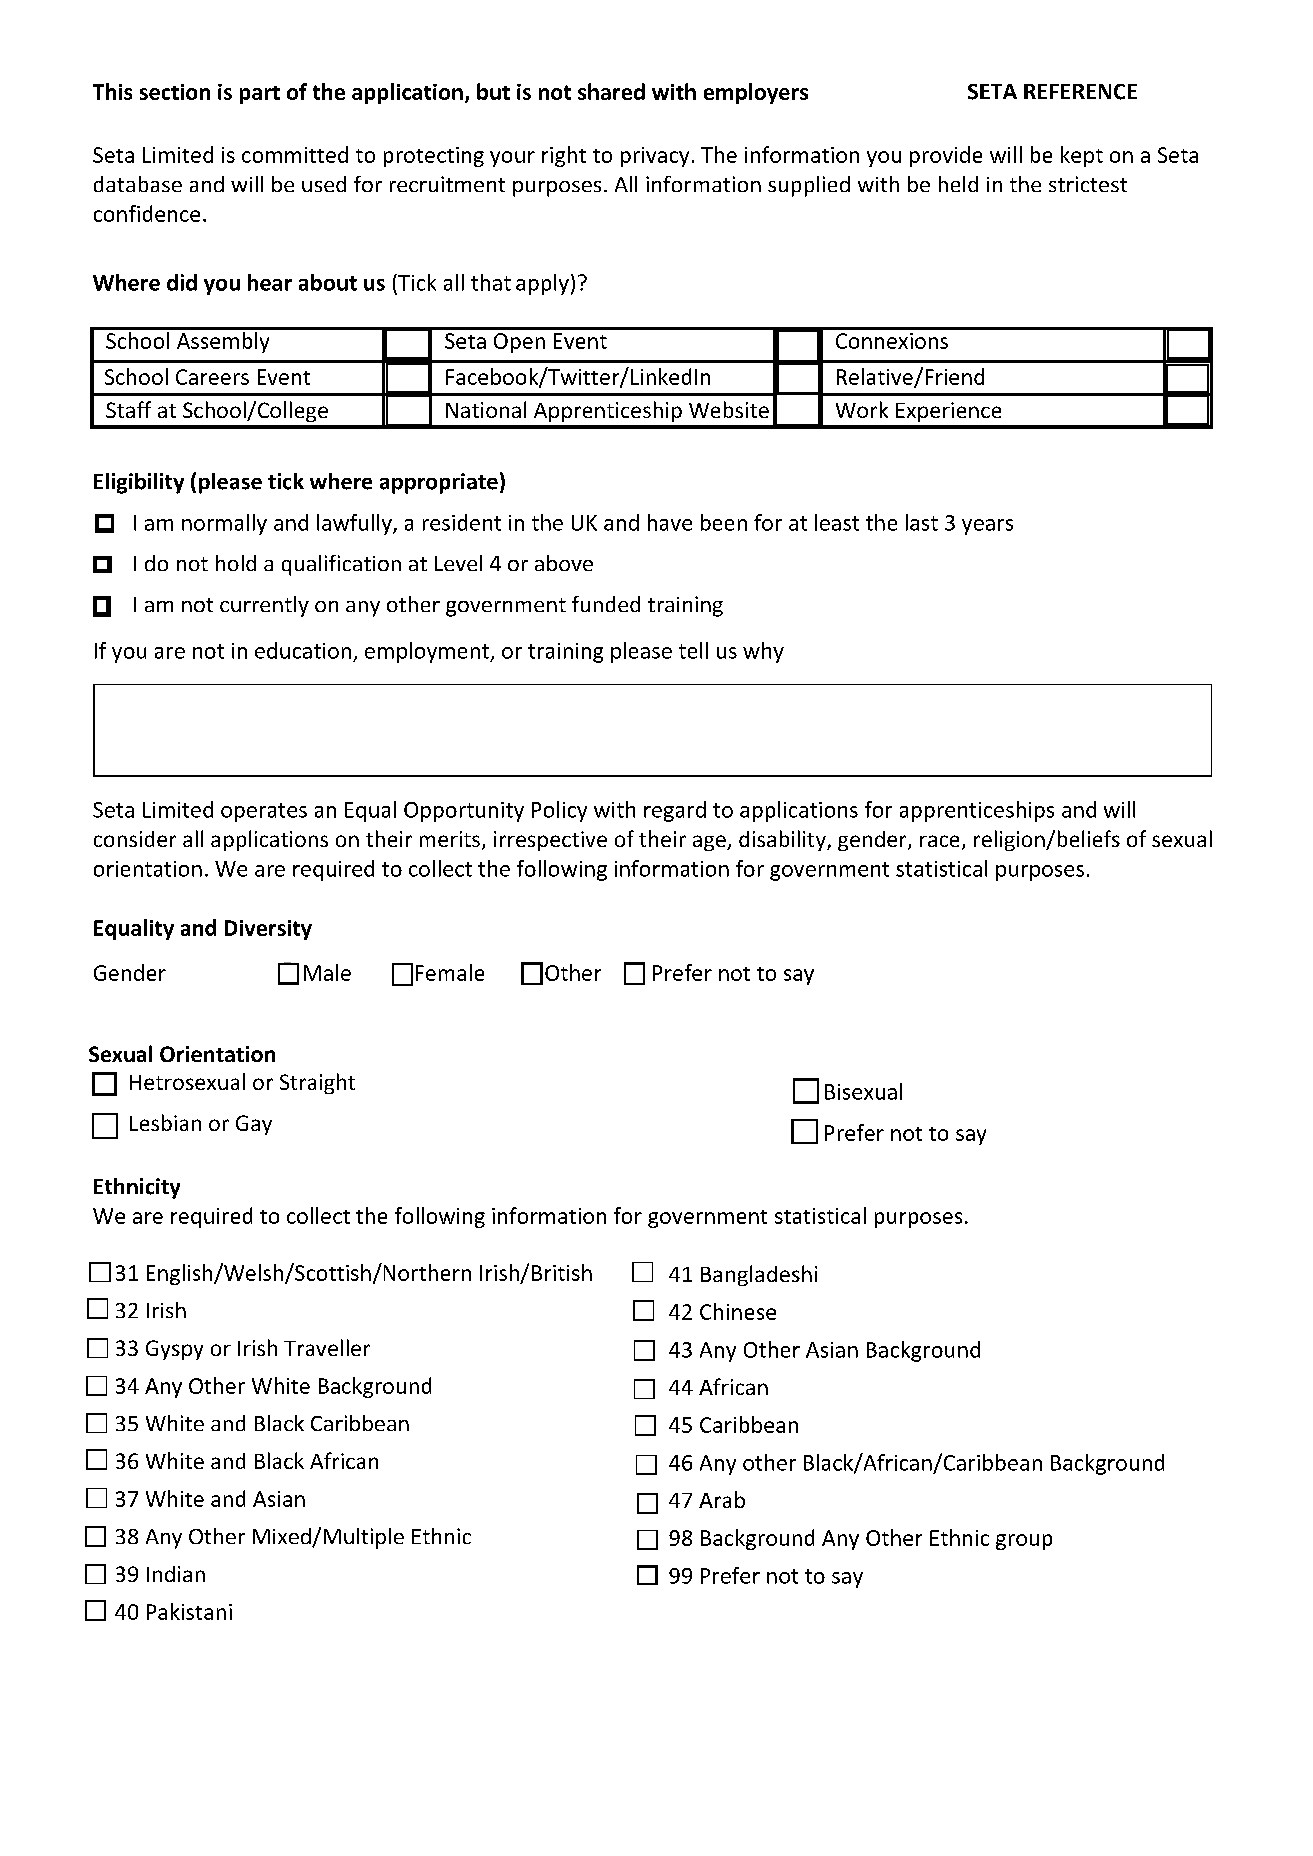  Describe the element at coordinates (260, 95) in the image. I see `part` at that location.
